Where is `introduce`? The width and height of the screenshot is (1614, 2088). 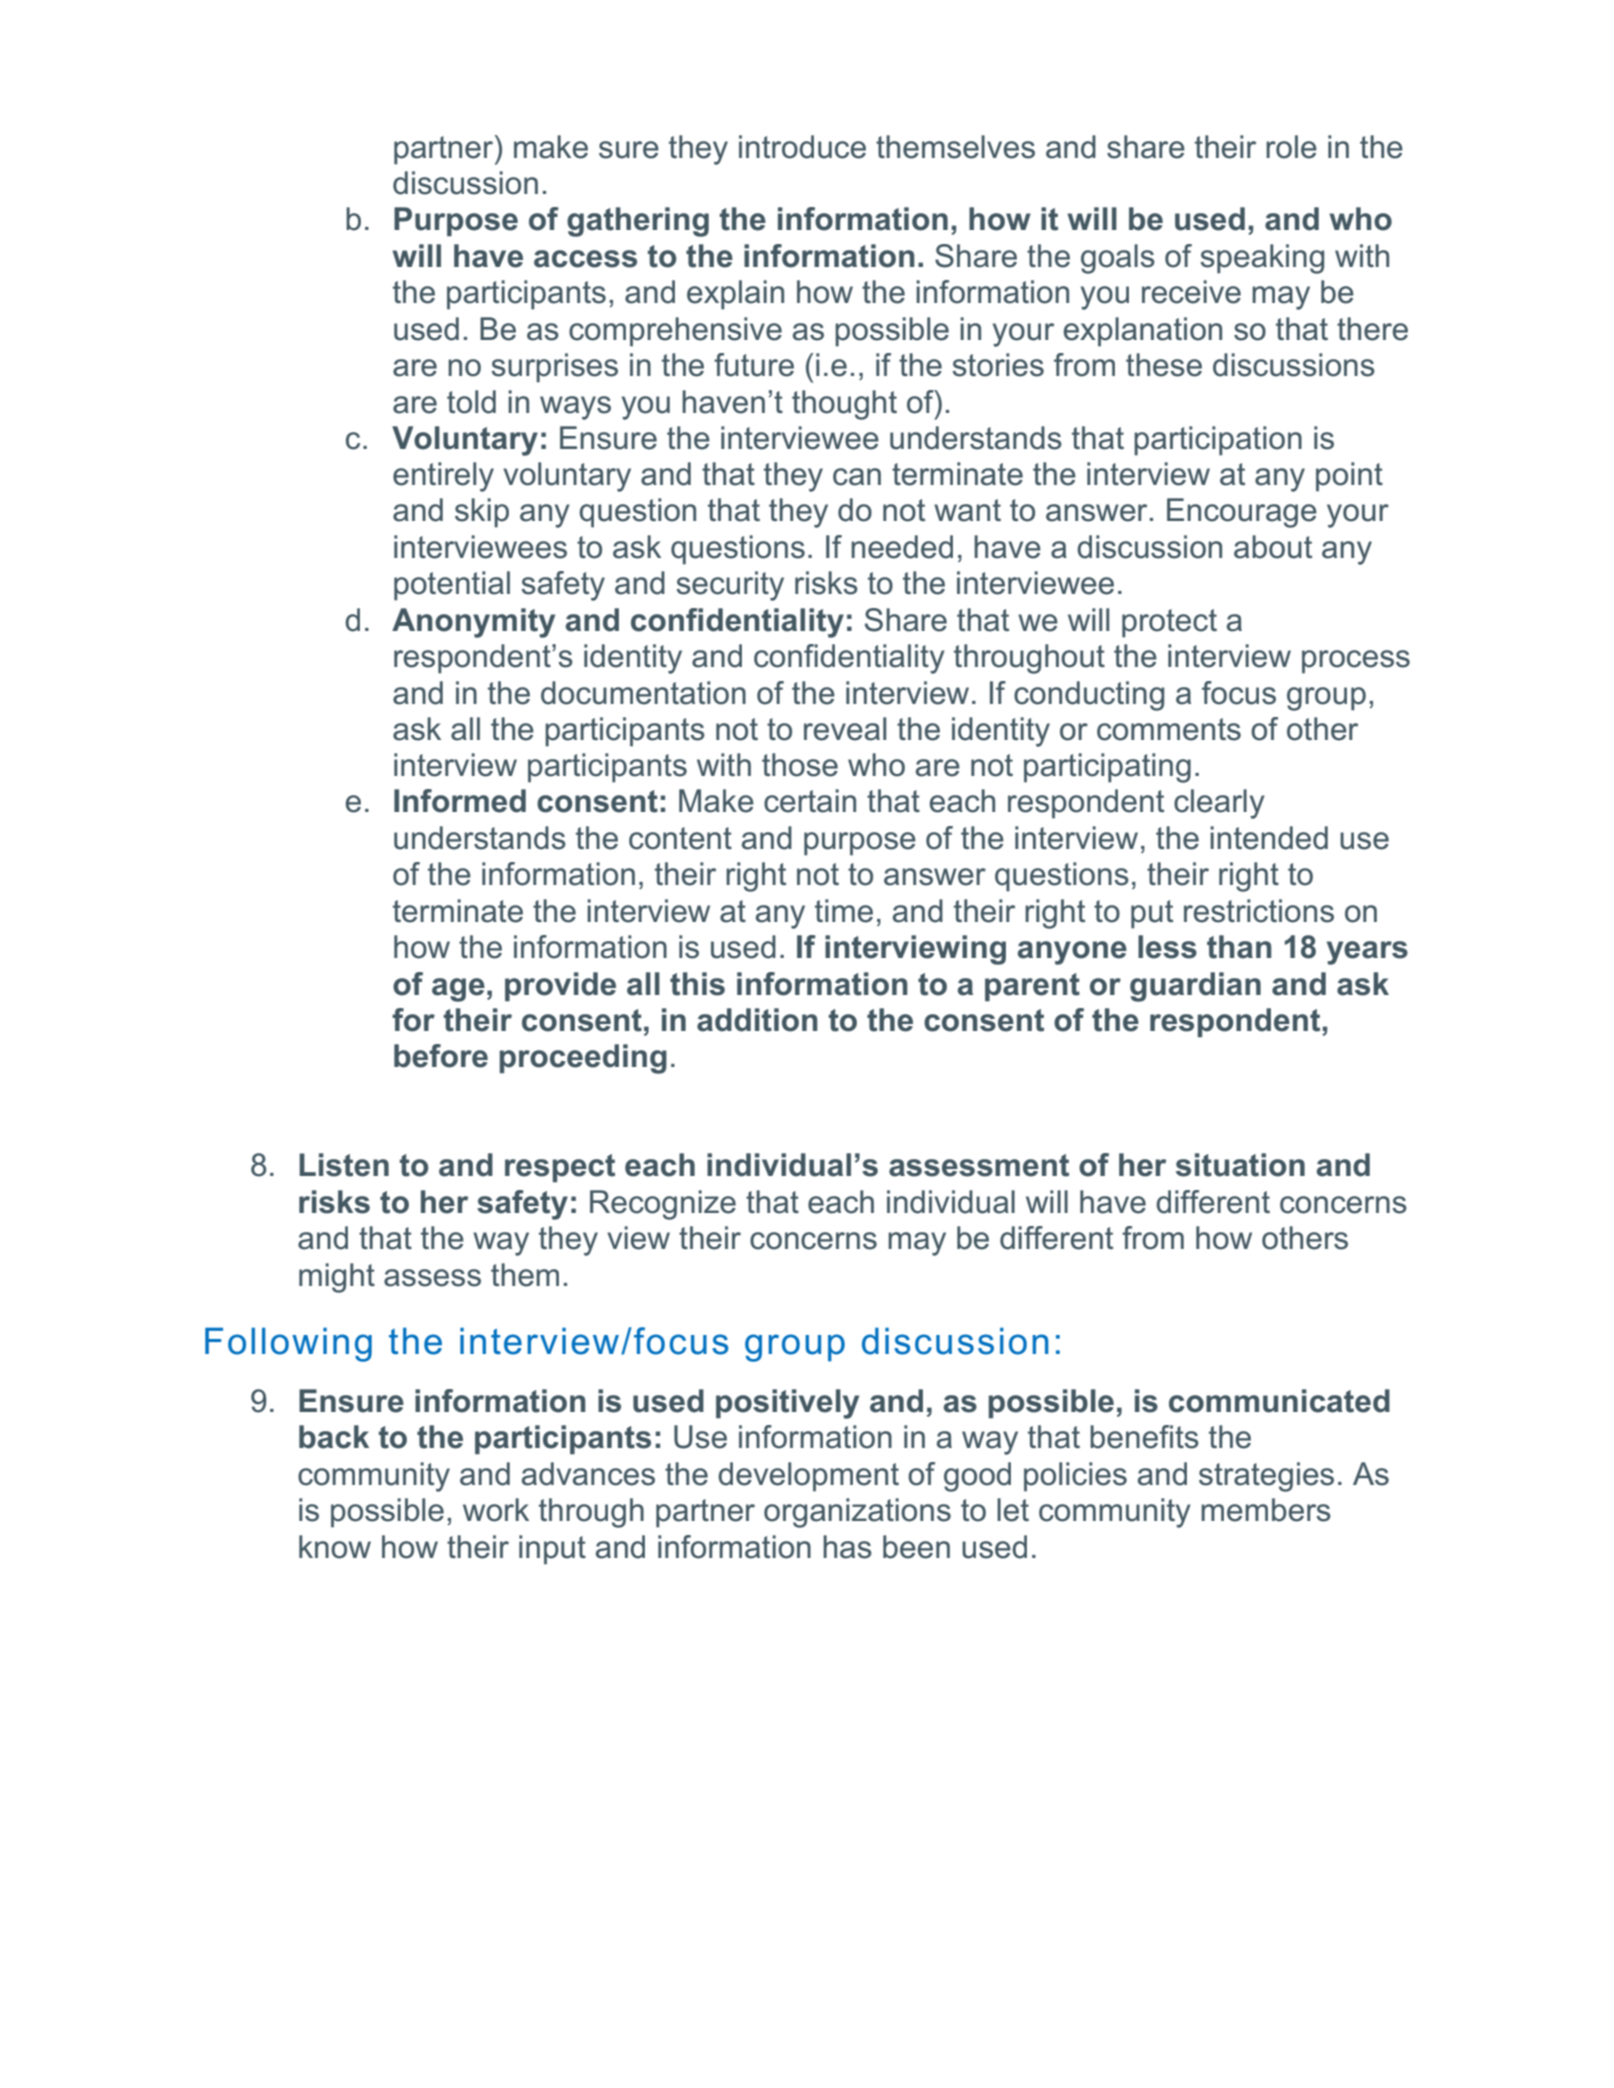
introduce is located at coordinates (802, 147).
